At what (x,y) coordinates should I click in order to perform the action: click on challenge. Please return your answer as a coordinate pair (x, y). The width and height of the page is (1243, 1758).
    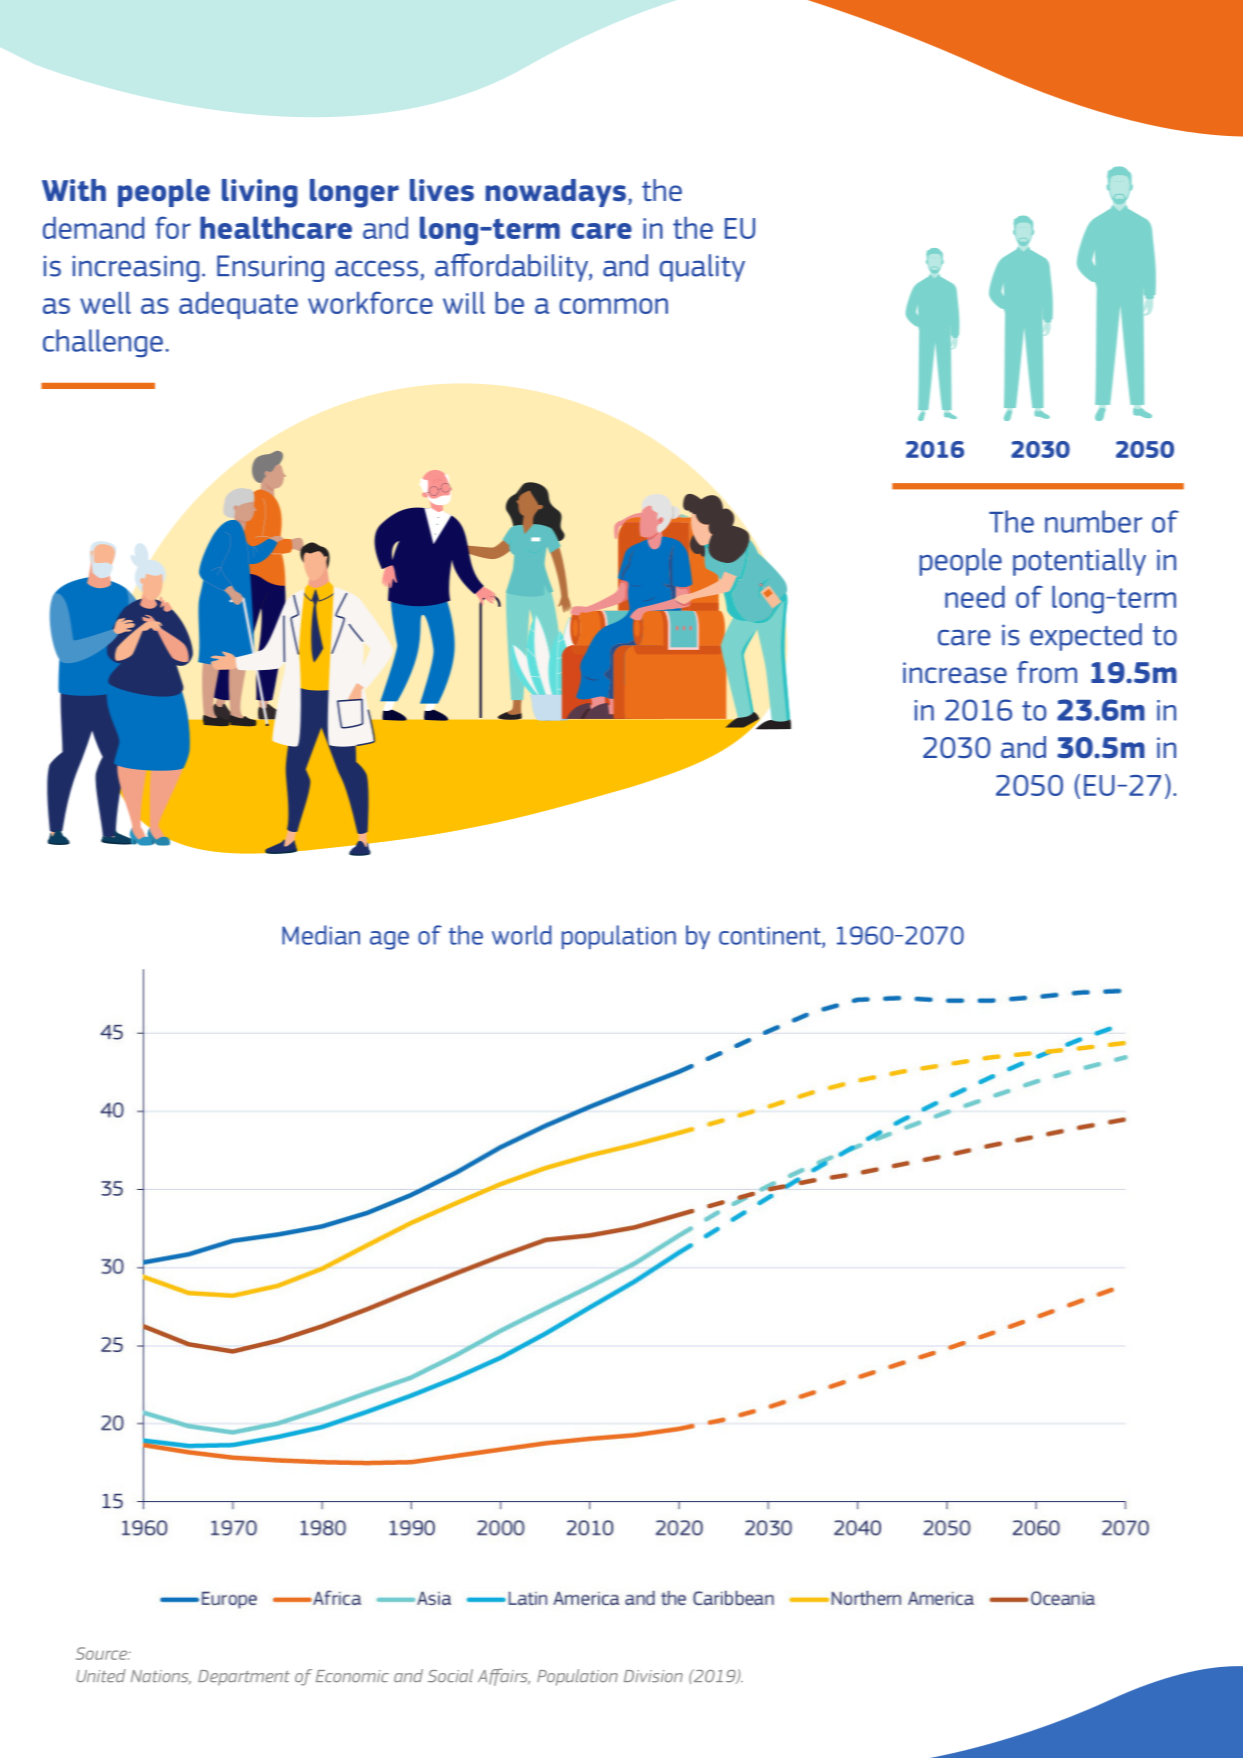
    Looking at the image, I should click on (103, 343).
